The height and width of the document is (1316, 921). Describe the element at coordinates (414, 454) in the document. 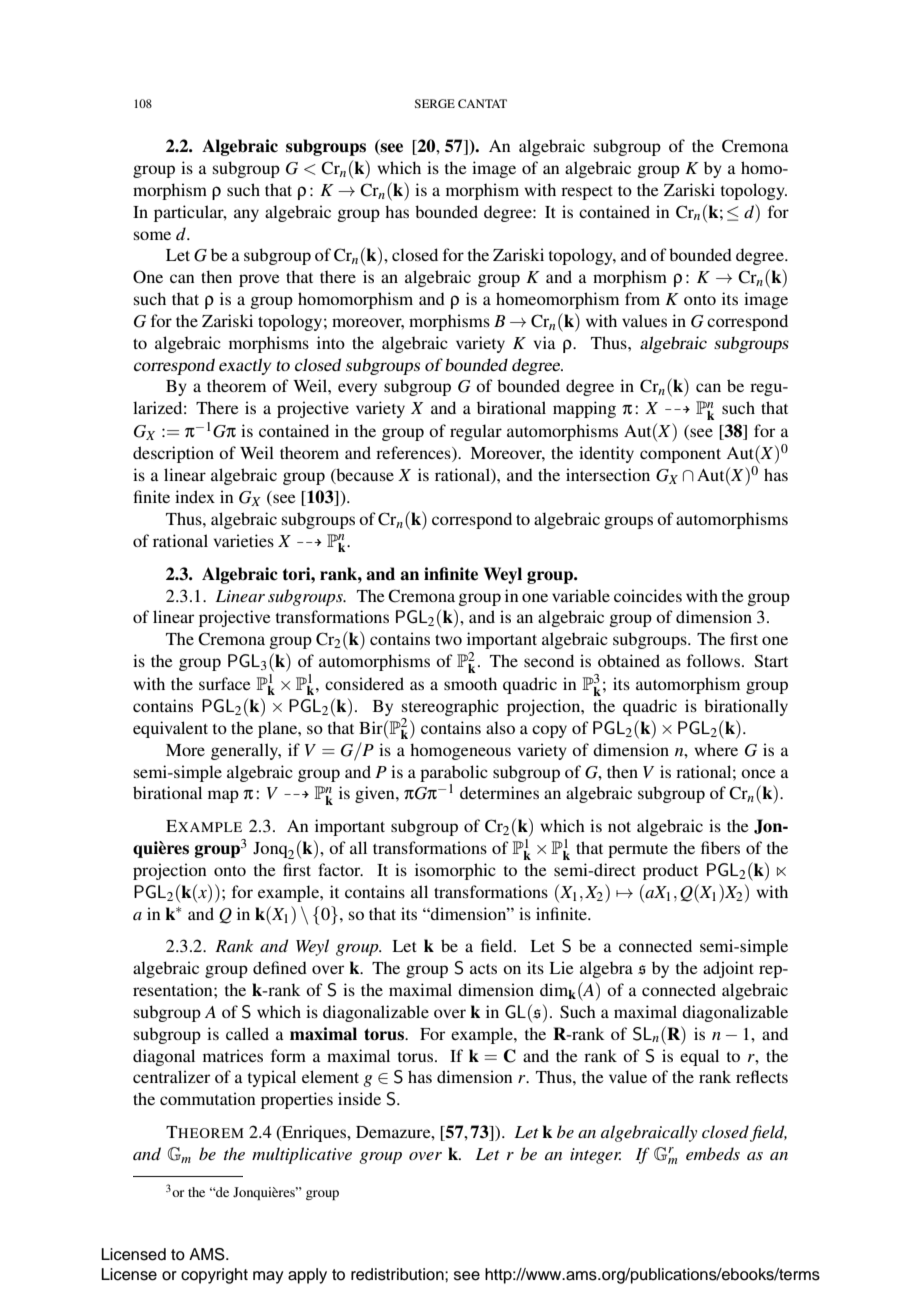

I see `references` at that location.
